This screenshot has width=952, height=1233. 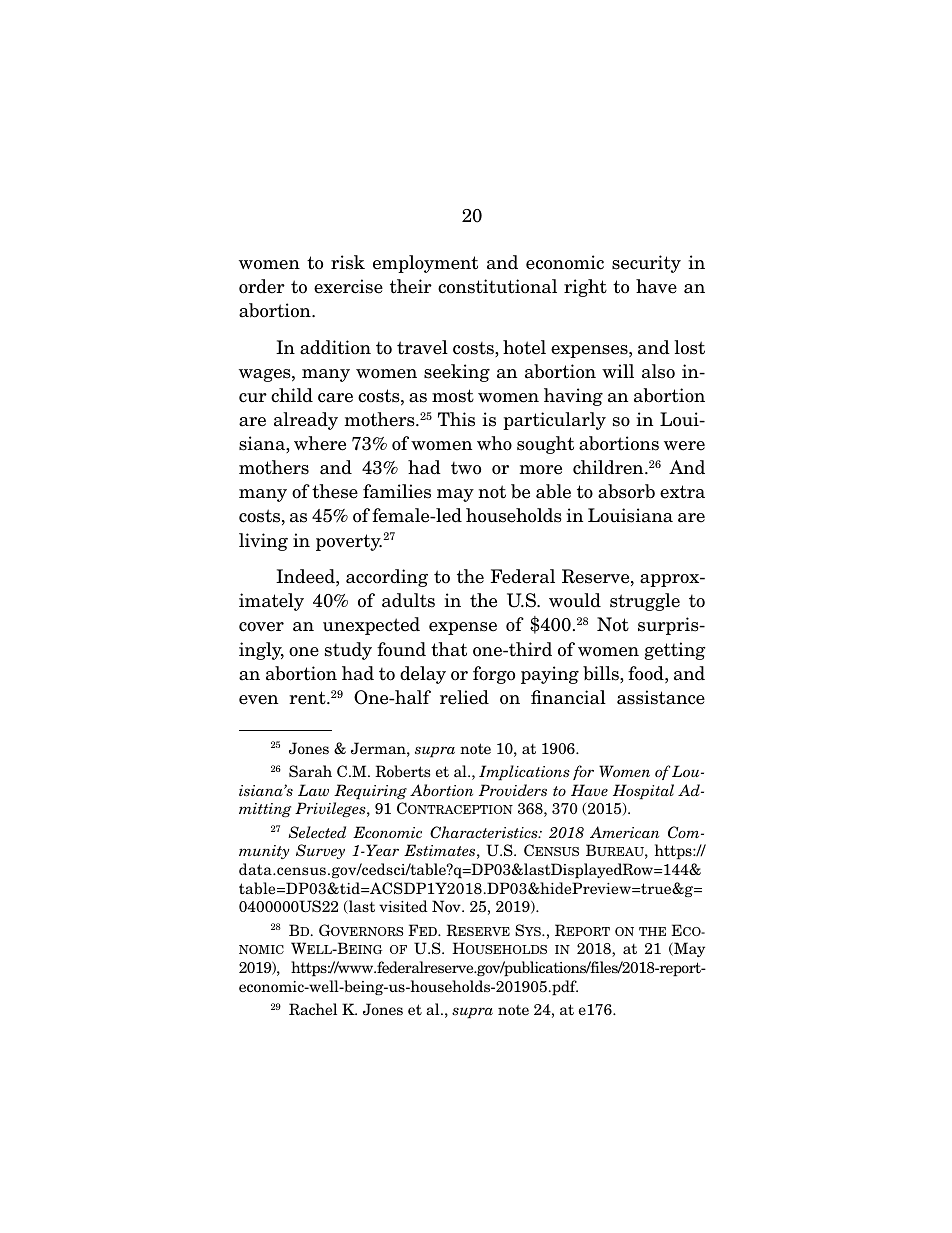 What do you see at coordinates (348, 651) in the screenshot?
I see `study` at bounding box center [348, 651].
